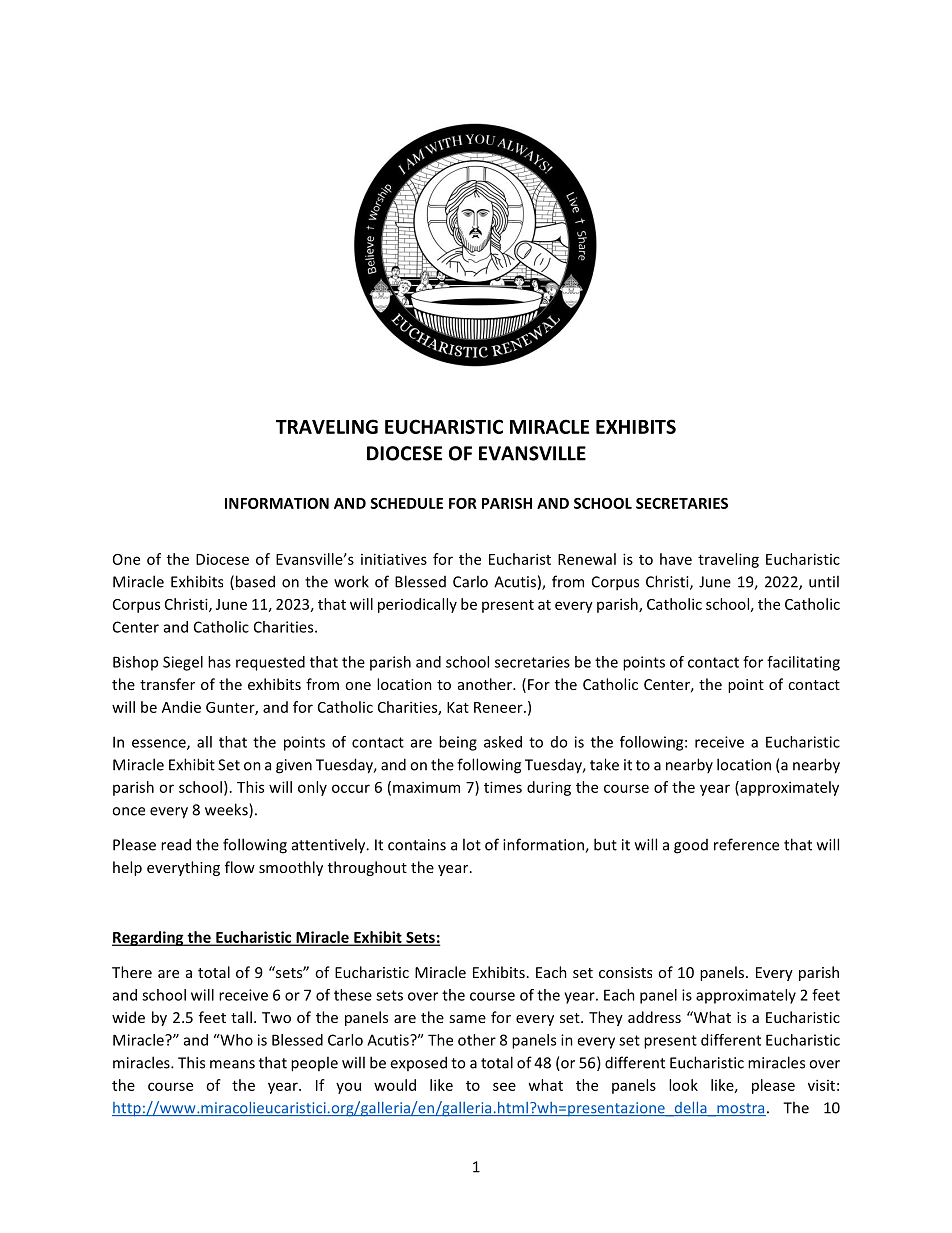 The height and width of the document is (1233, 952). I want to click on times, so click(503, 787).
